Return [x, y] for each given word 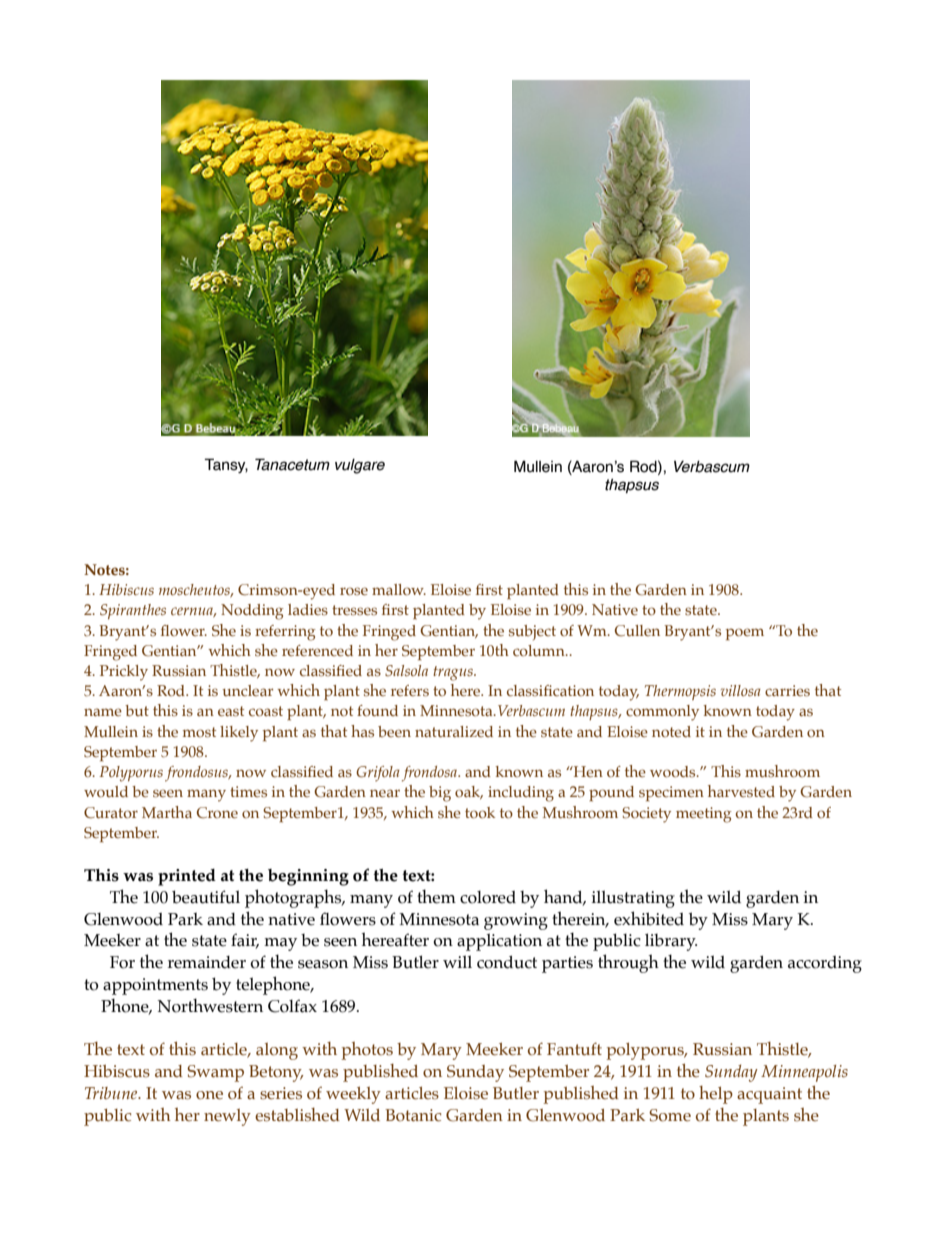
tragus [454, 673]
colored [488, 897]
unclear [247, 691]
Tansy [226, 465]
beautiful [206, 897]
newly [227, 1117]
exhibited [649, 918]
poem [745, 634]
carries [787, 691]
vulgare [360, 466]
